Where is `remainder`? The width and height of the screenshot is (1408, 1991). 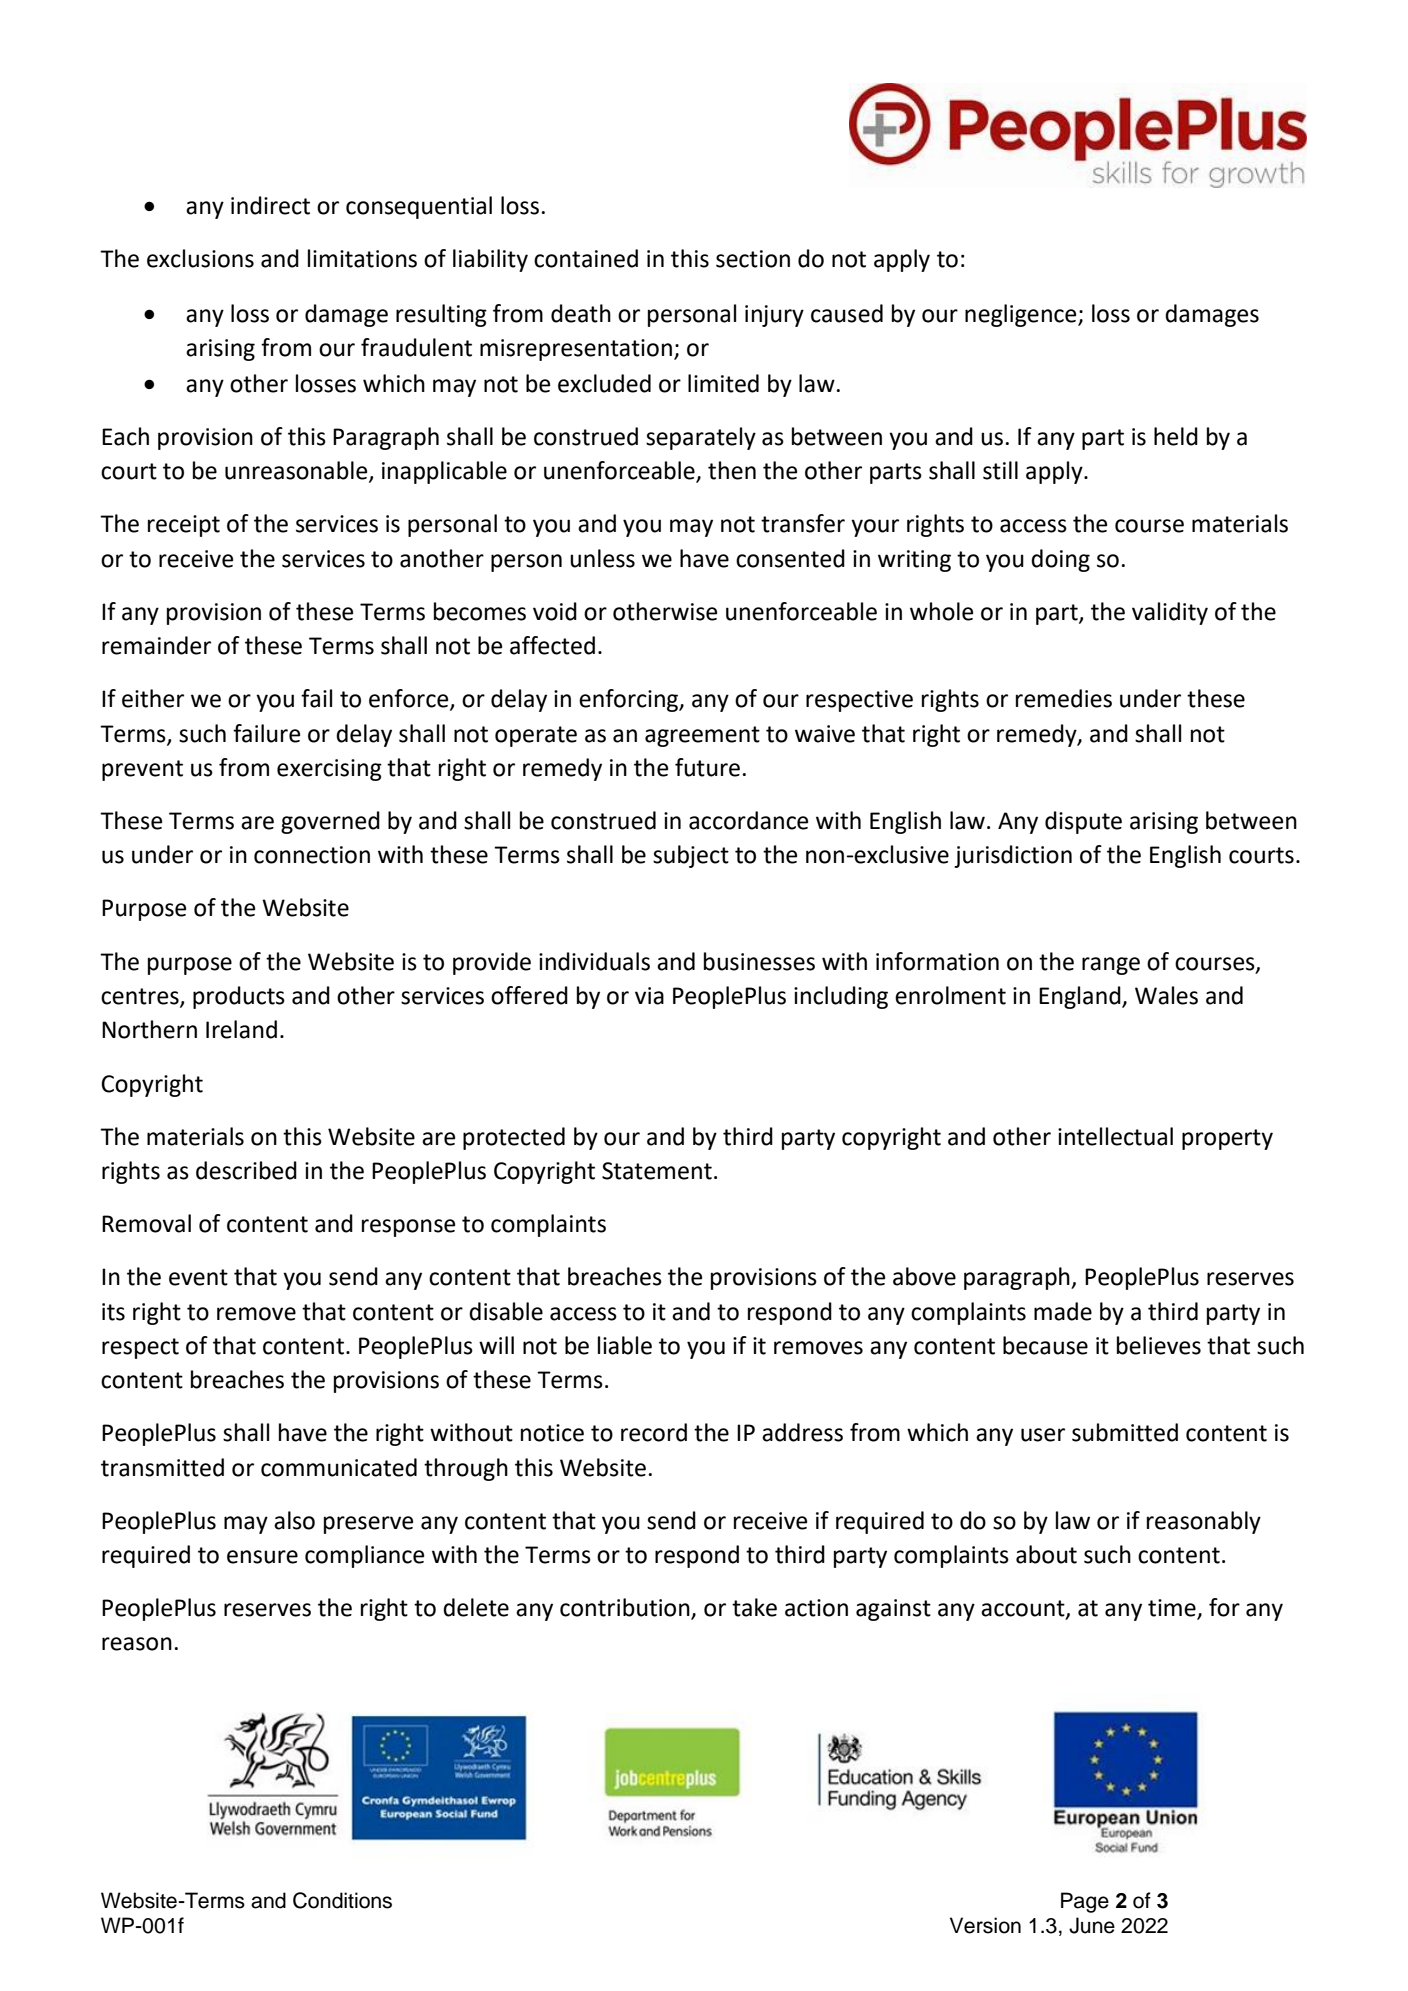 remainder is located at coordinates (156, 645).
